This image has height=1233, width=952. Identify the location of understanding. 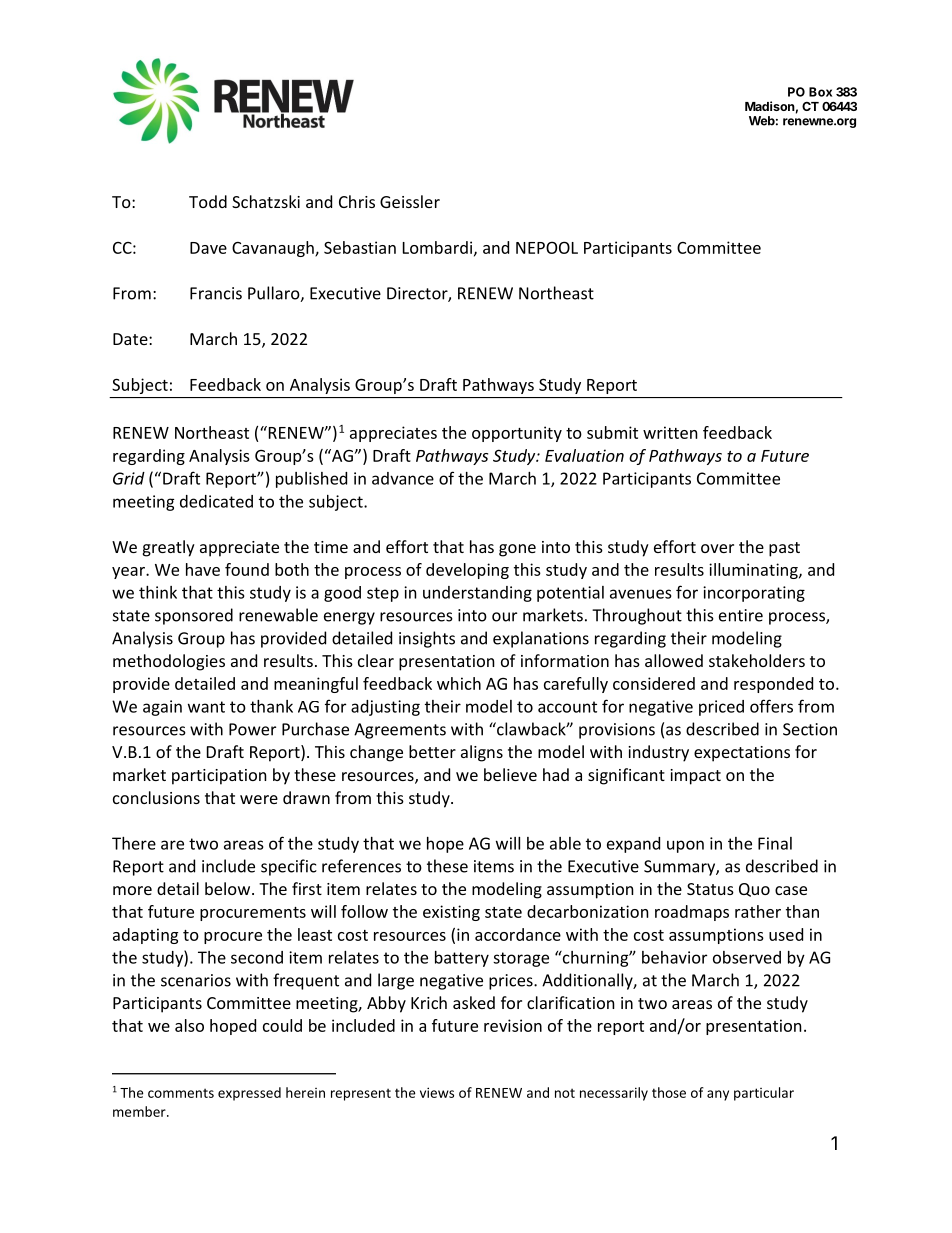
(477, 594).
